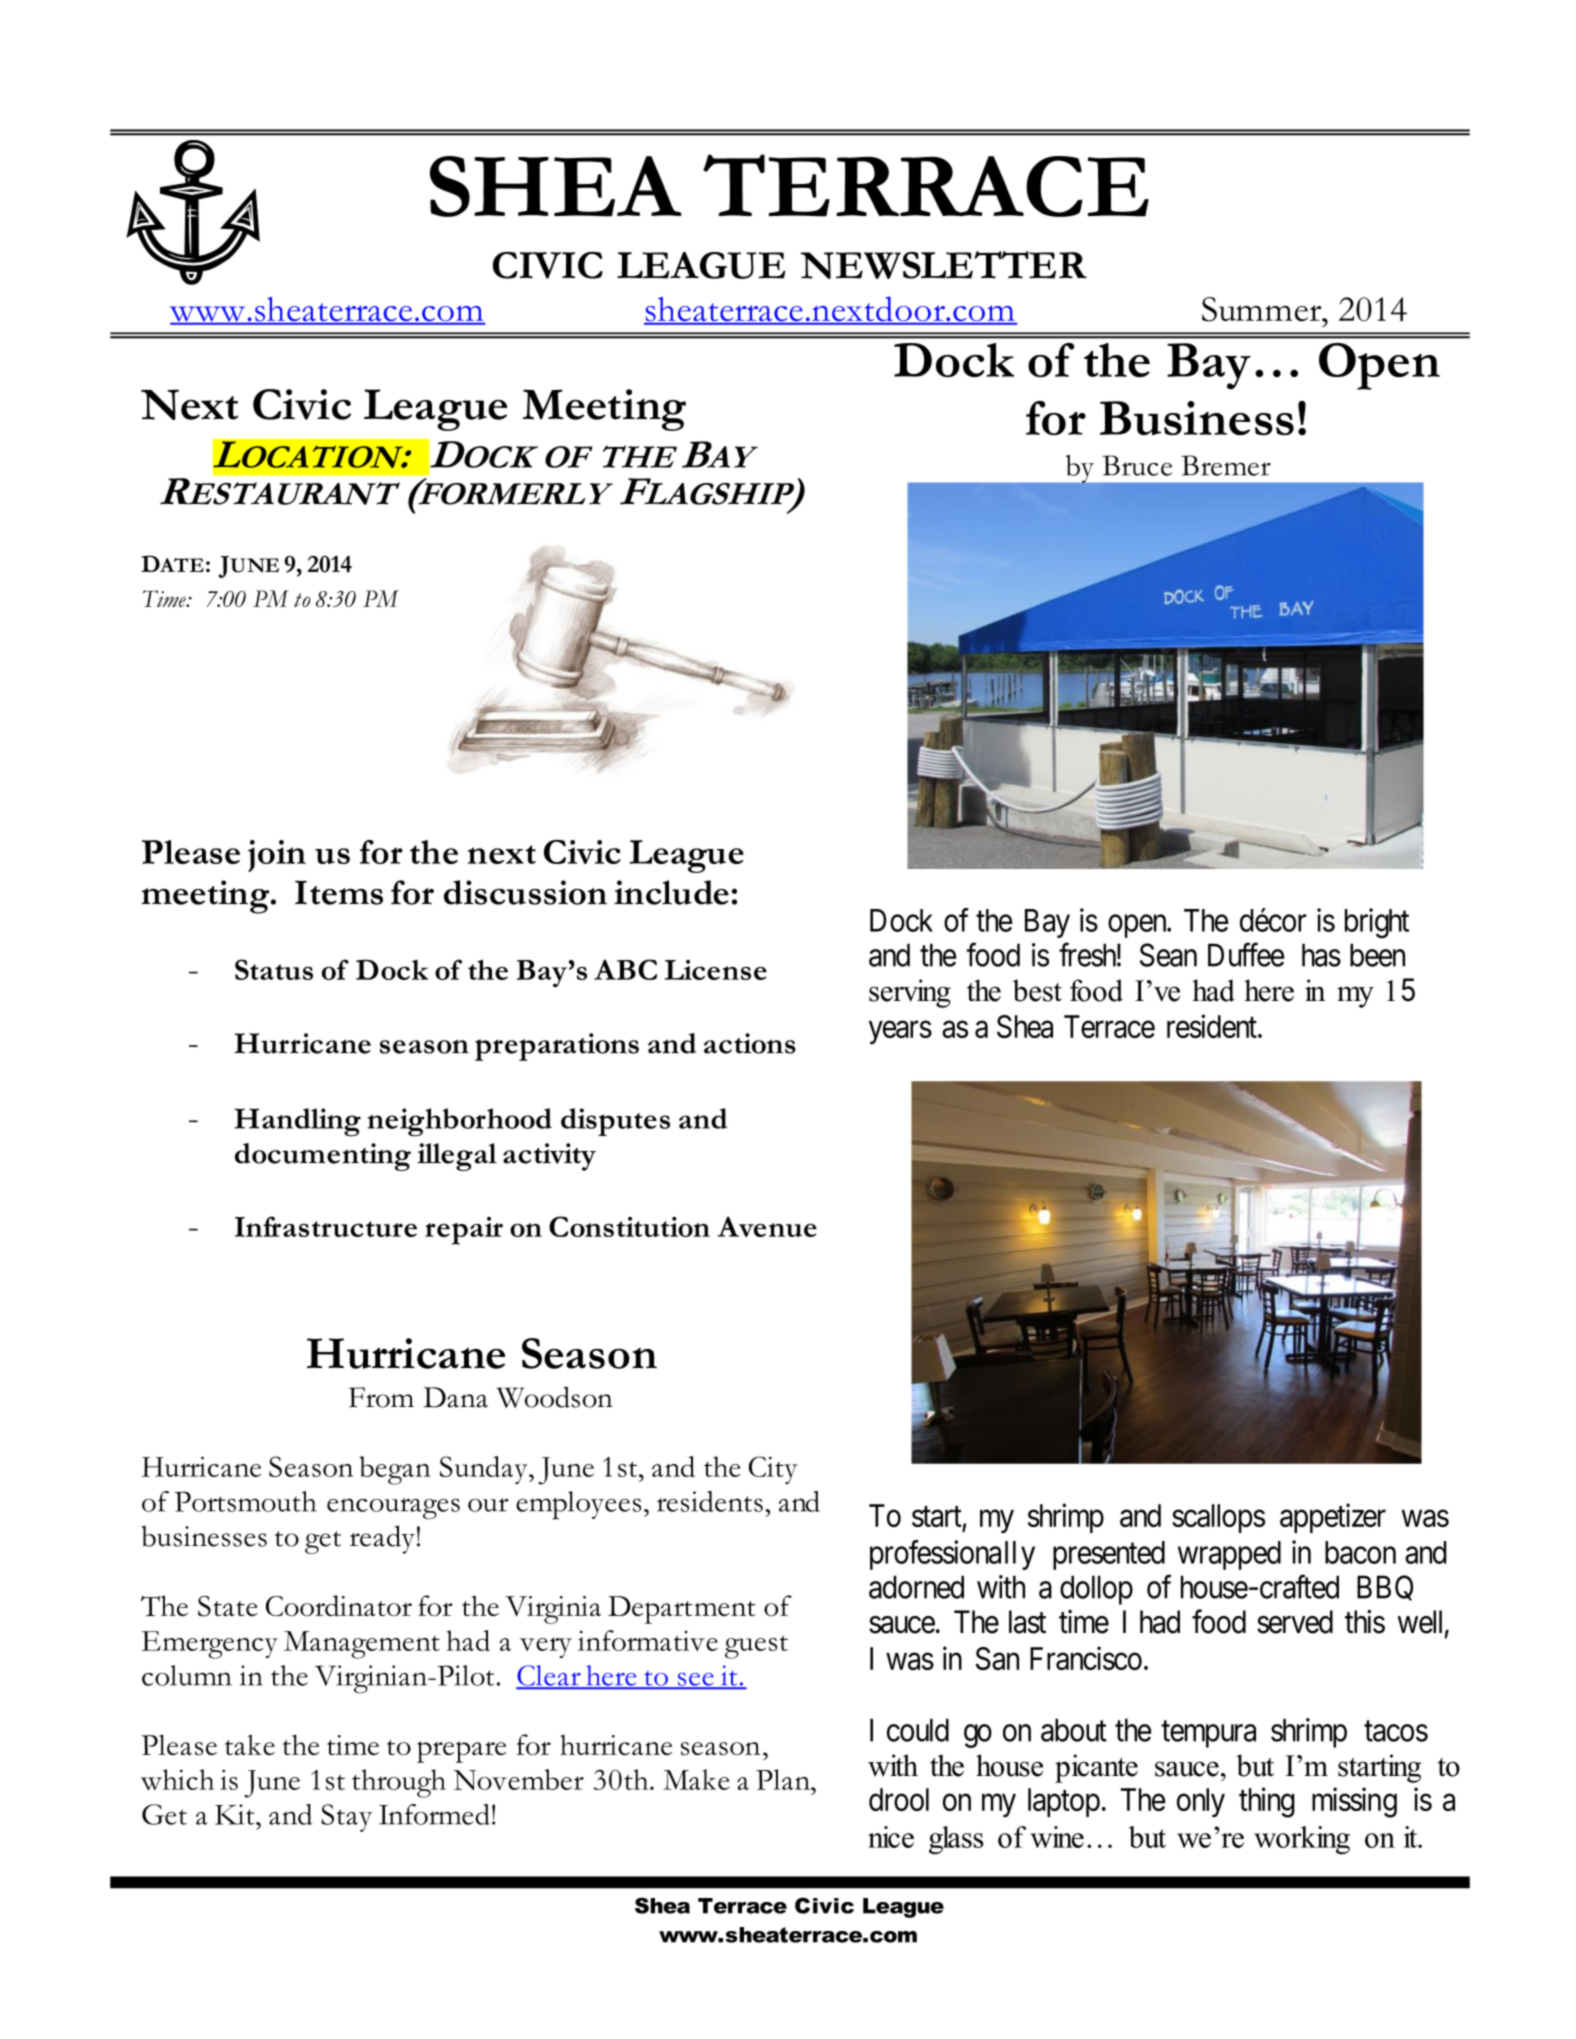 The height and width of the document is (2039, 1576). What do you see at coordinates (339, 893) in the document?
I see `Items` at bounding box center [339, 893].
